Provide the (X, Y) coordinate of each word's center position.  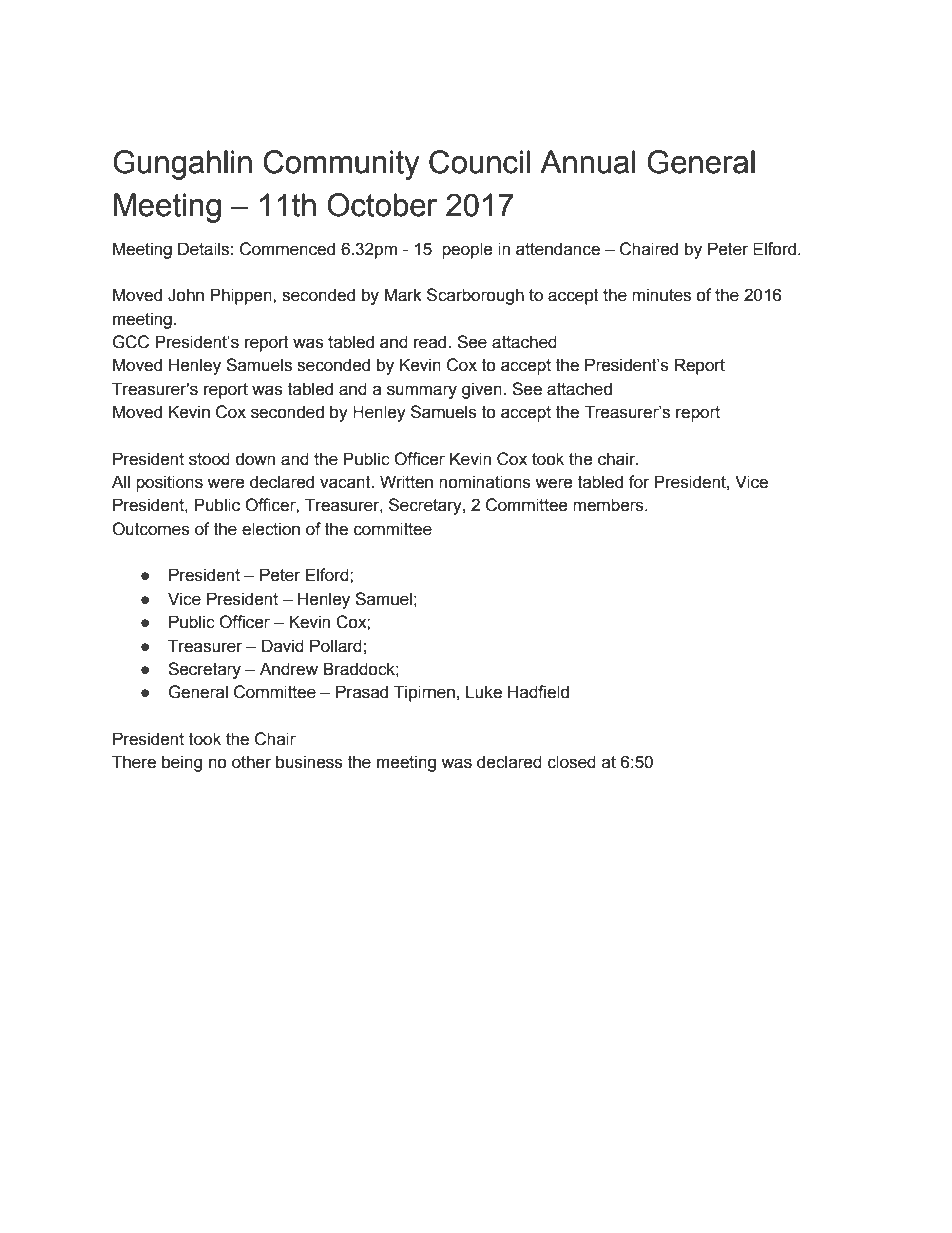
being (182, 763)
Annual (587, 162)
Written (406, 482)
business (309, 762)
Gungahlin (182, 165)
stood (209, 459)
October (382, 205)
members (609, 505)
